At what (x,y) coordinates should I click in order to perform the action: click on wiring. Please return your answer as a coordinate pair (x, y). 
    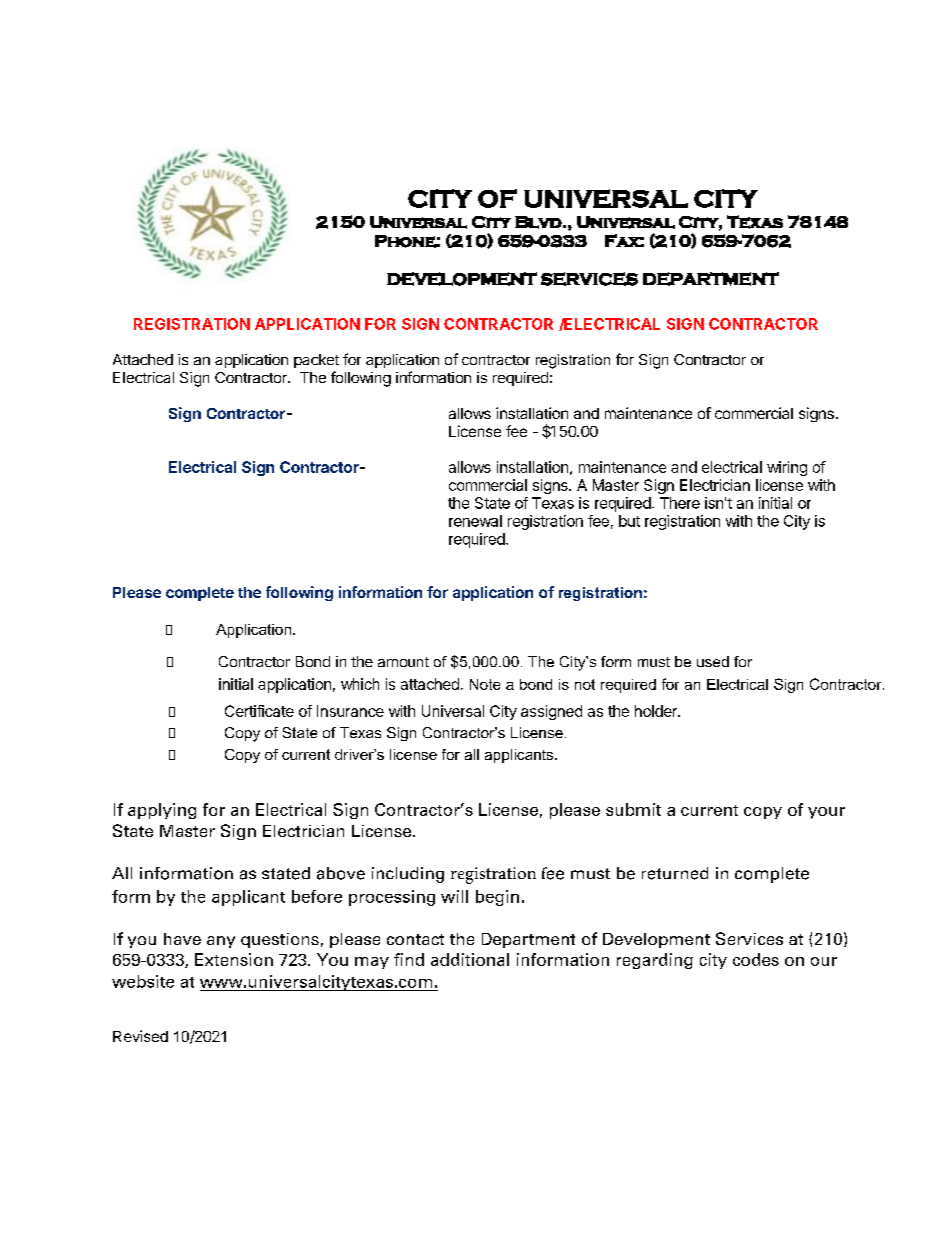
    Looking at the image, I should click on (787, 468).
